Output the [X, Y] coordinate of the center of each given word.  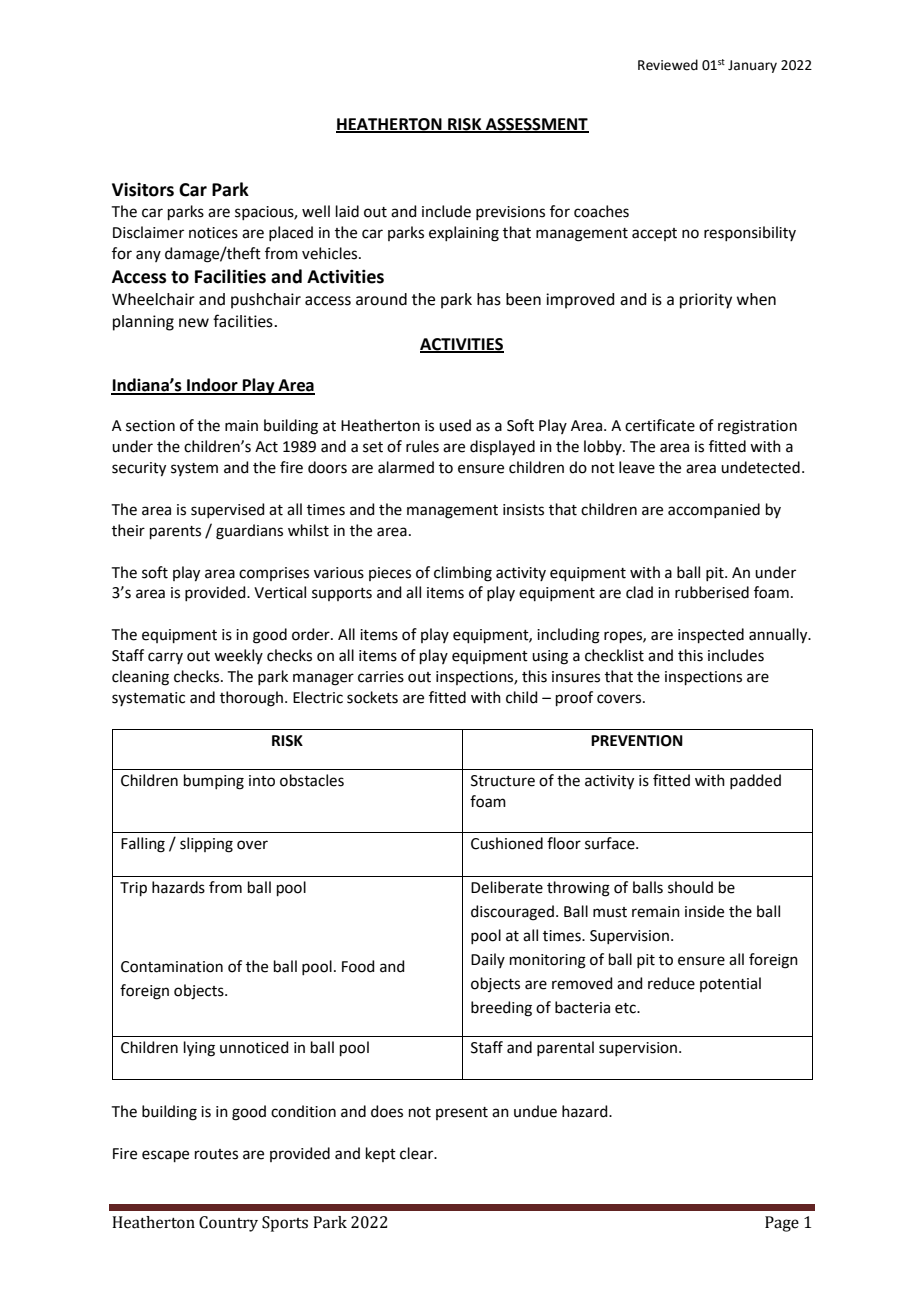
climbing [463, 574]
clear [418, 1153]
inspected [711, 635]
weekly [238, 656]
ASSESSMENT [536, 125]
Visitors [143, 190]
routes [216, 1154]
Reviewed [668, 65]
